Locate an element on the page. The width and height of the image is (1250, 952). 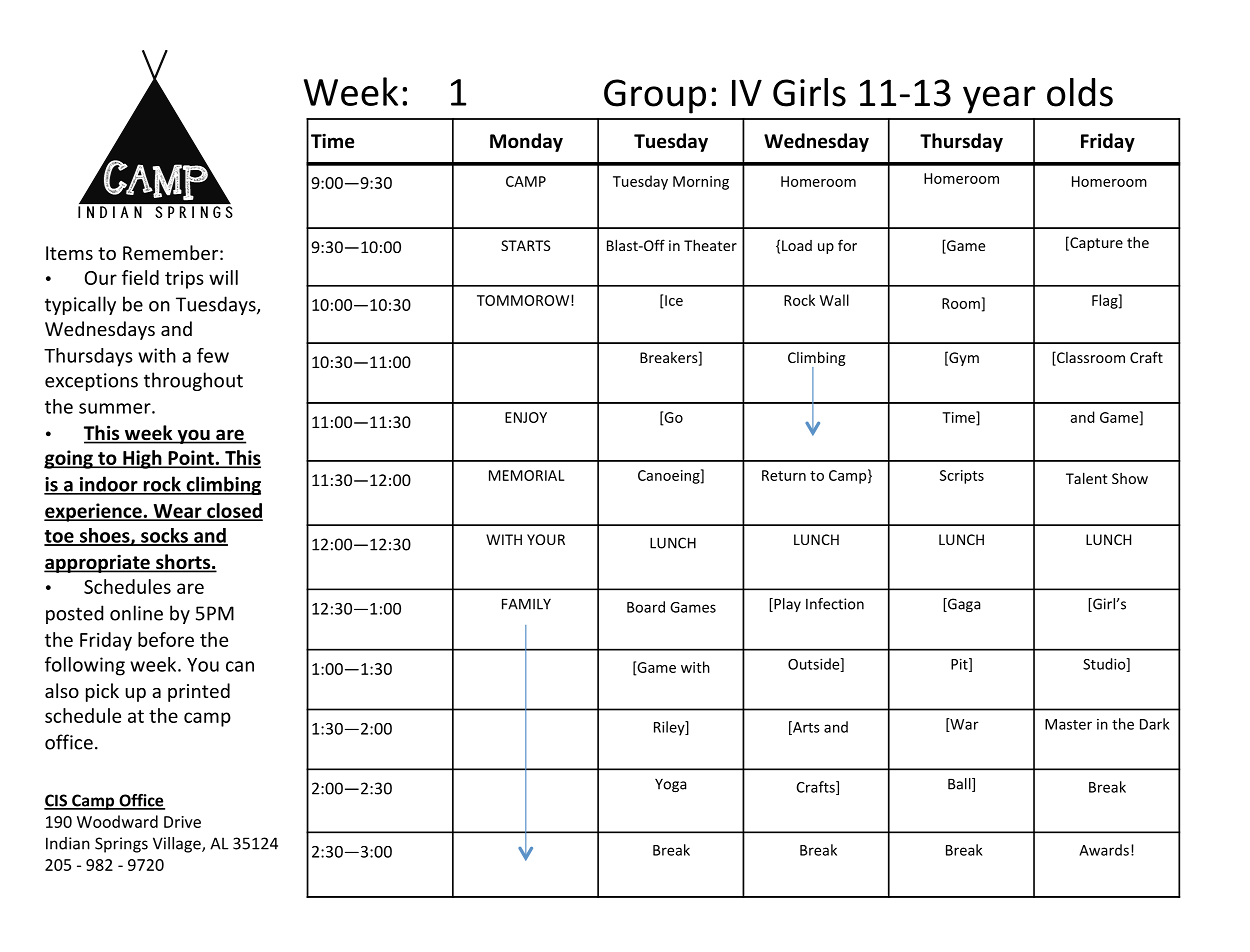
Point is located at coordinates (191, 459).
